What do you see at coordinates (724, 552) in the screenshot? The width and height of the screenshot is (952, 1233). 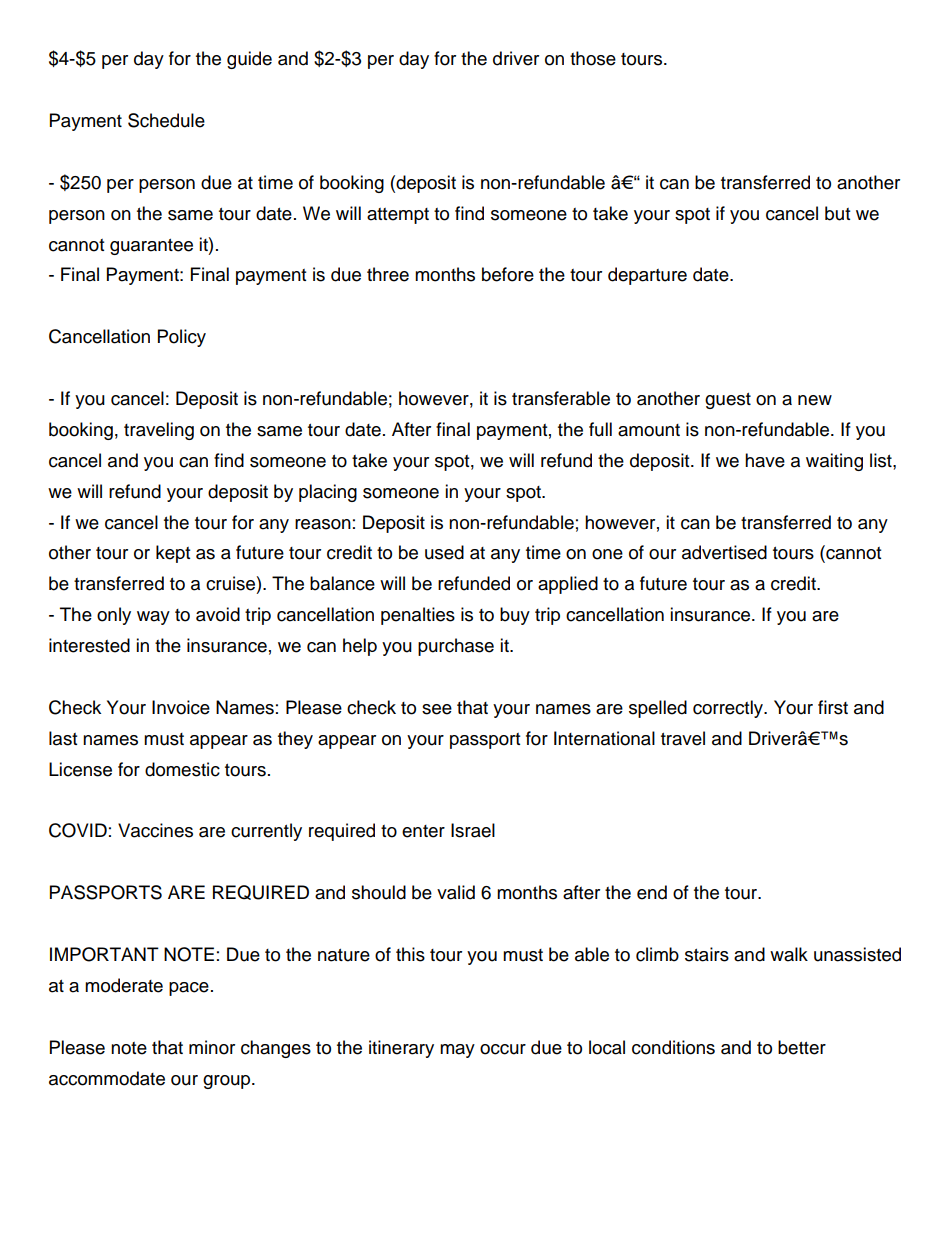 I see `advertised` at bounding box center [724, 552].
